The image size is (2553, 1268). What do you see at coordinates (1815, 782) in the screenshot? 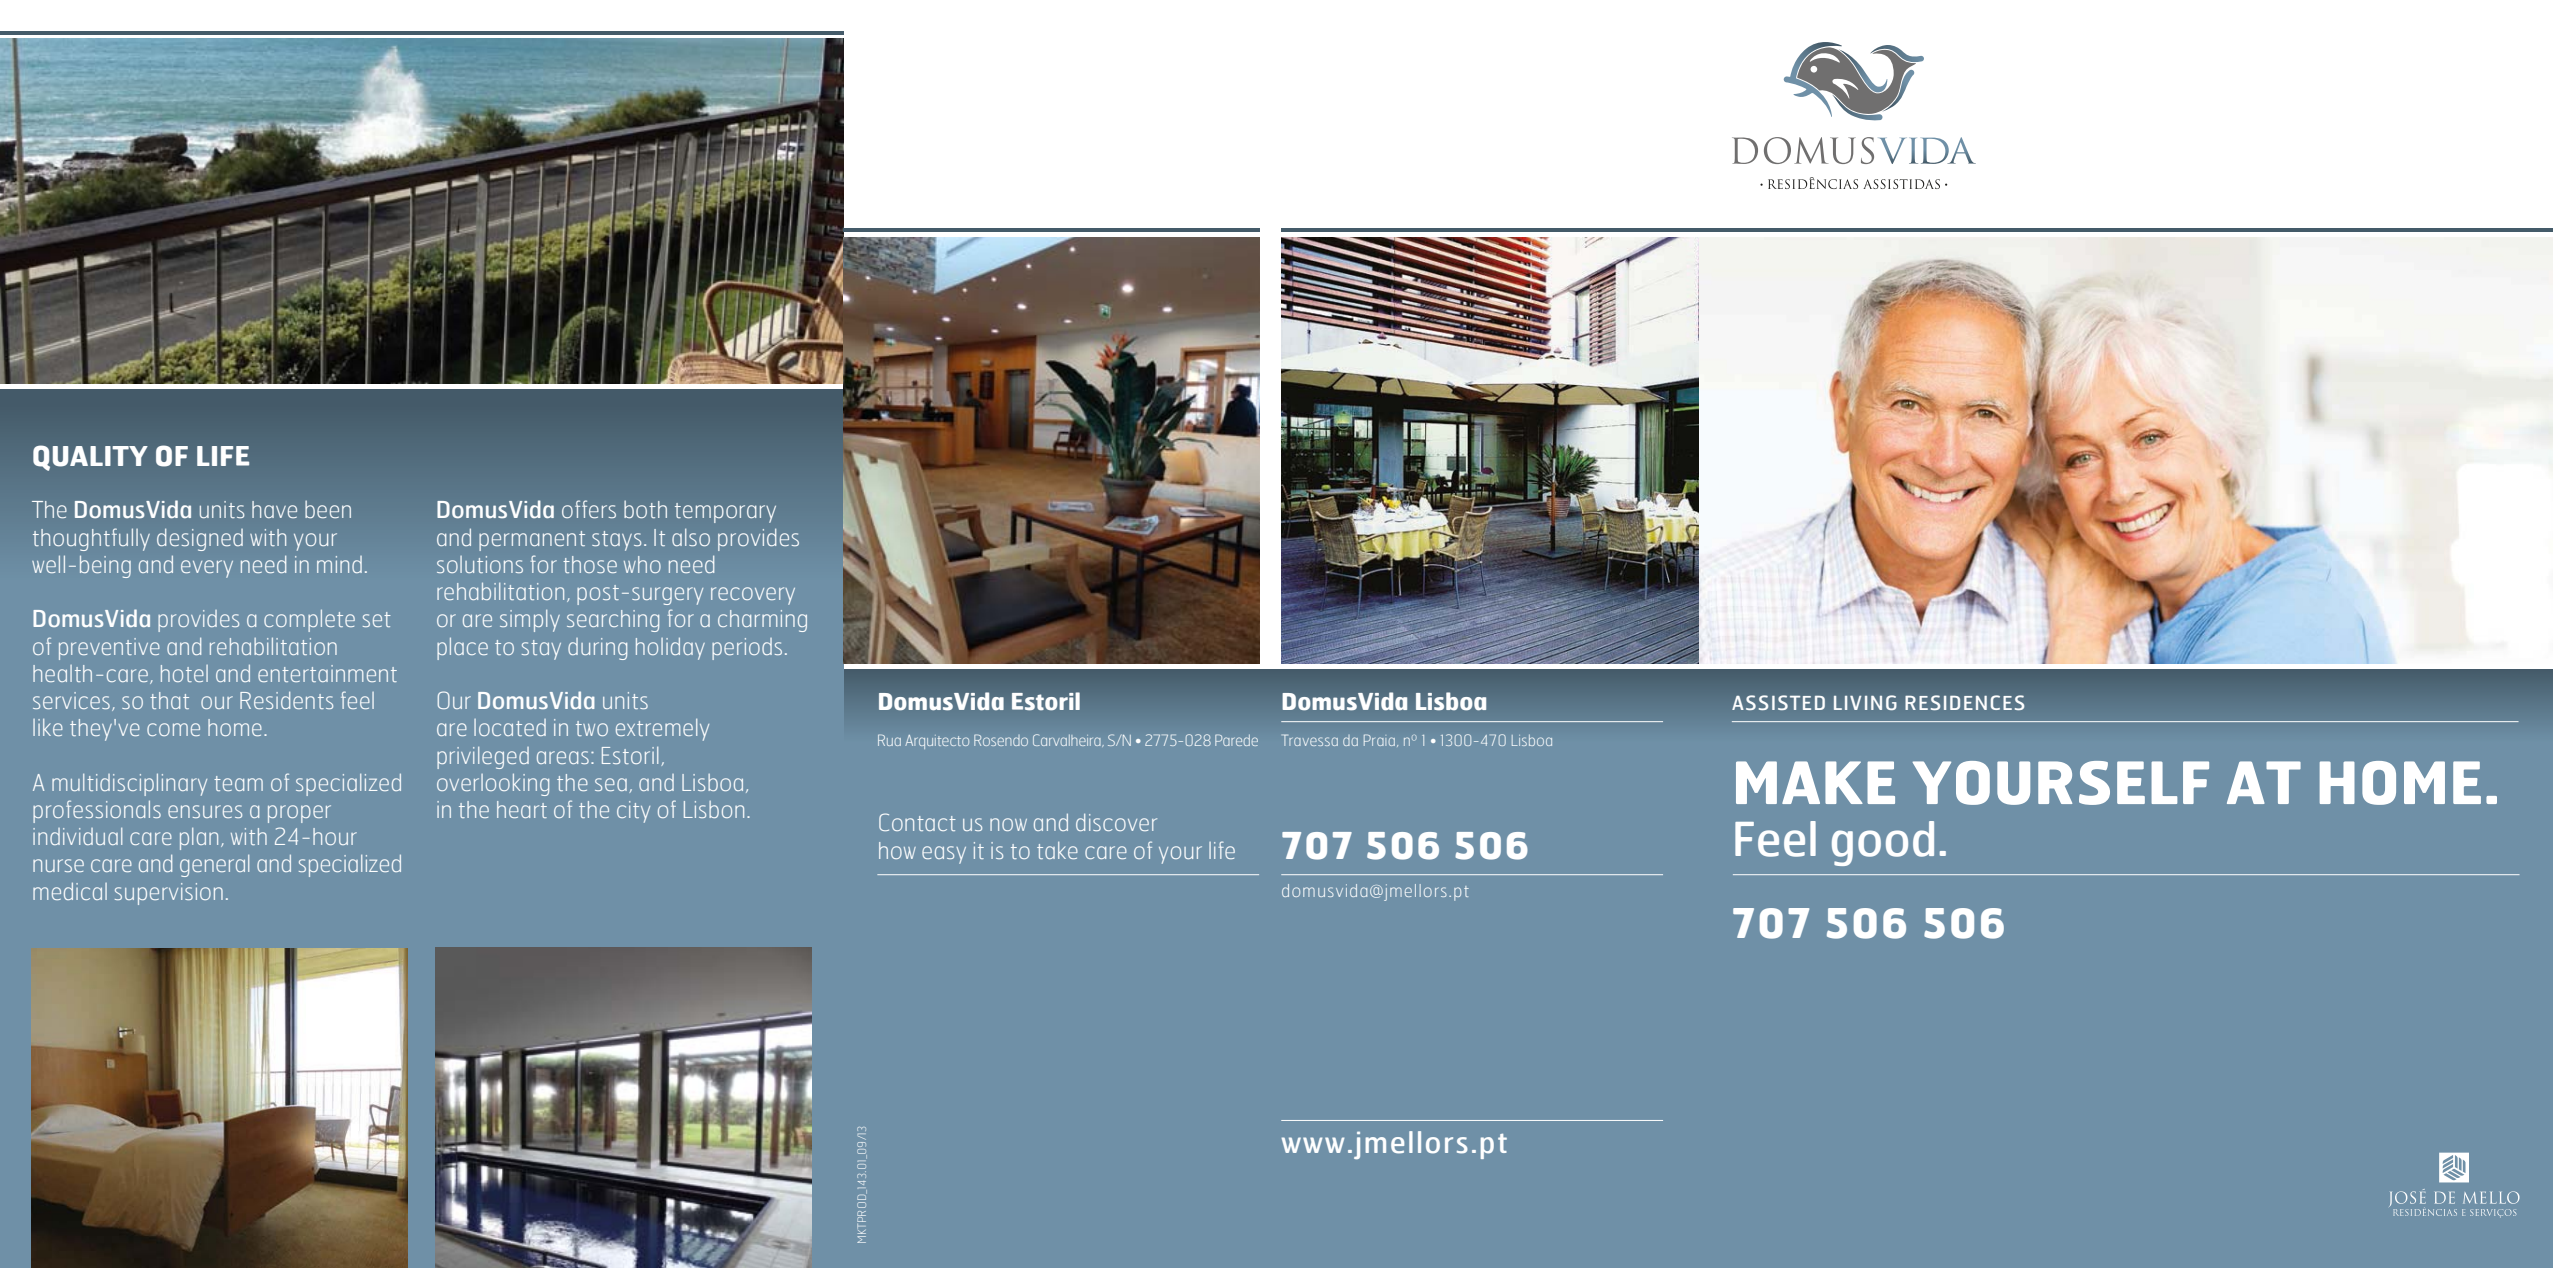
I see `MAKE` at bounding box center [1815, 782].
